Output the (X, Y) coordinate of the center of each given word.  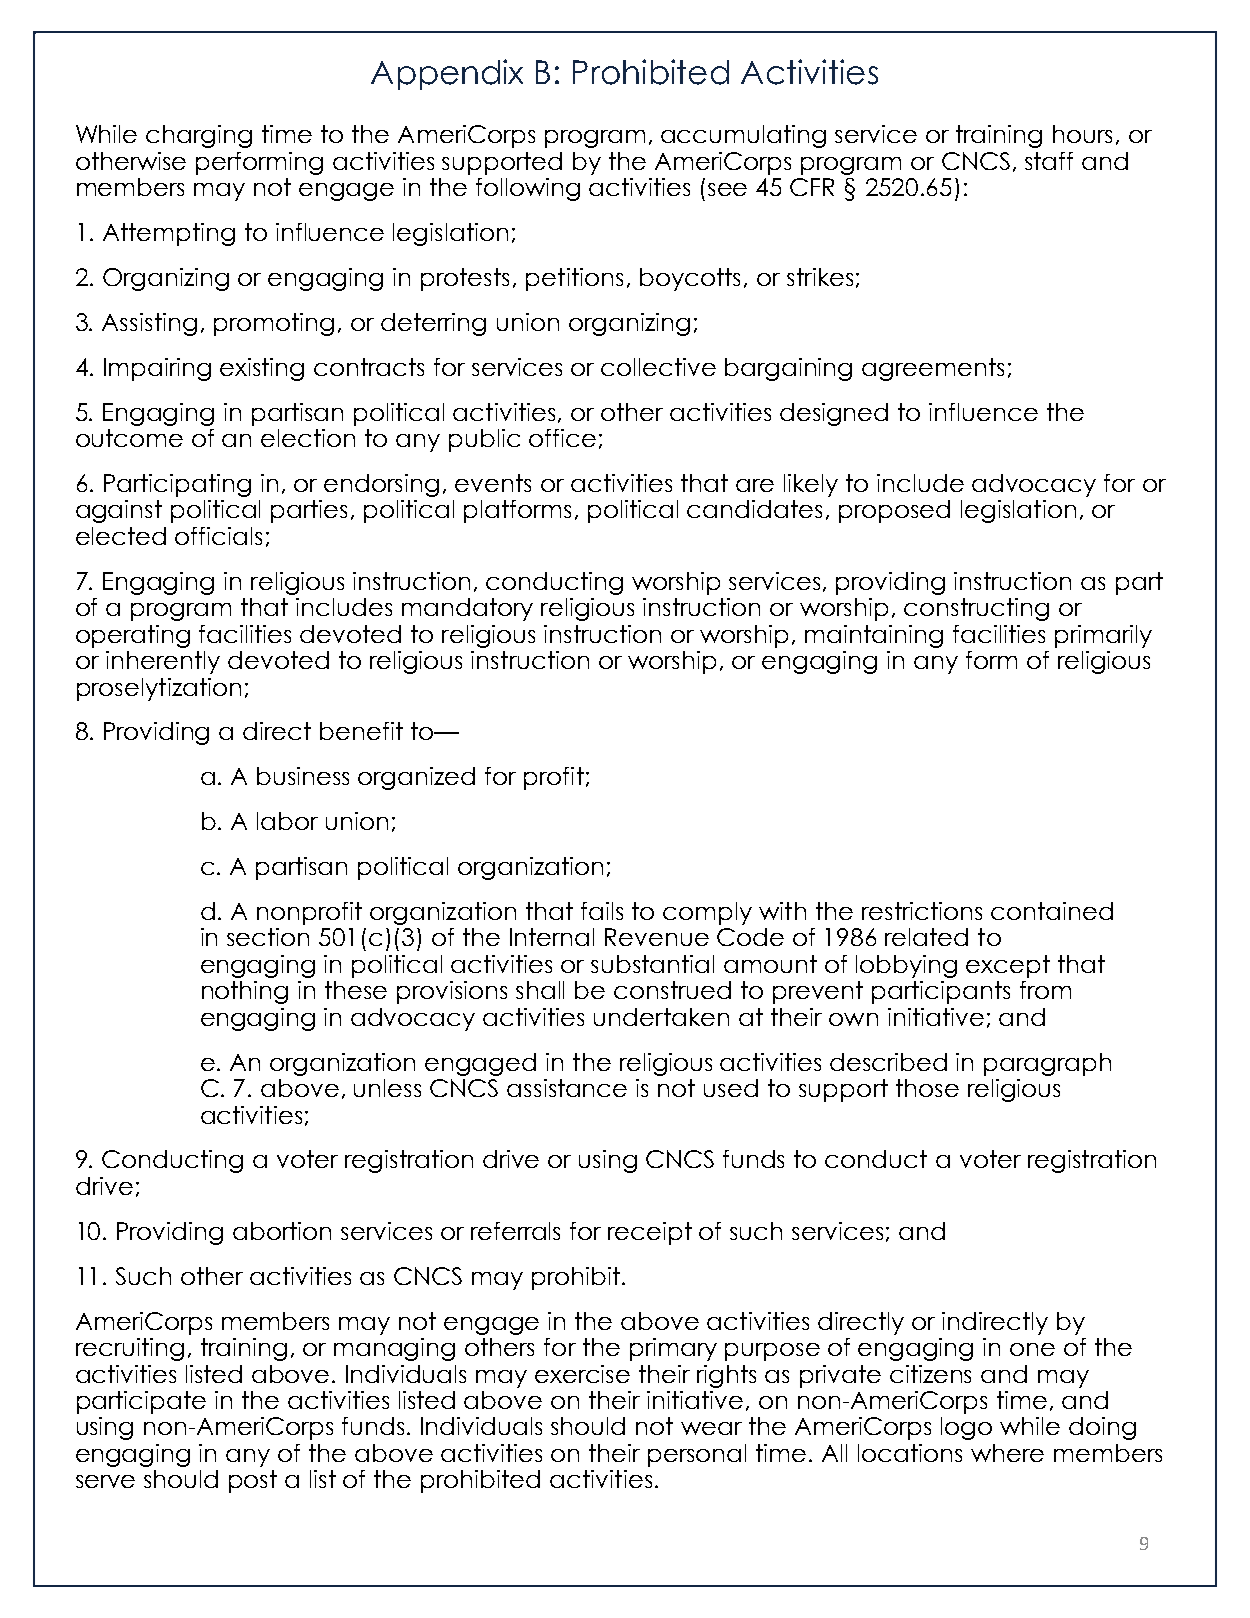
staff (1049, 161)
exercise (582, 1374)
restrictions (922, 911)
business (303, 776)
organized (416, 778)
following (528, 189)
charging (199, 136)
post (253, 1481)
